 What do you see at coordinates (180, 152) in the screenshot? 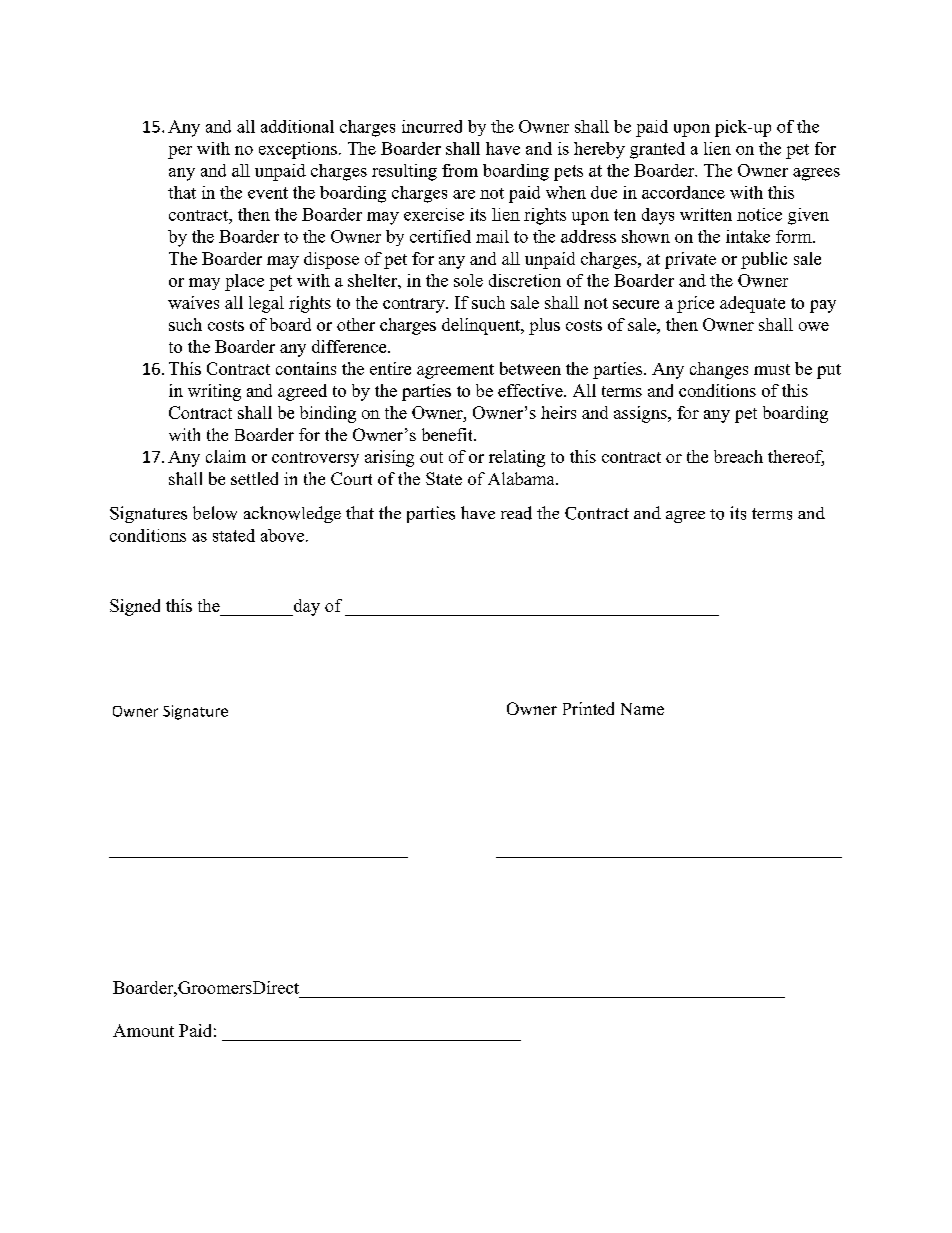
I see `per` at bounding box center [180, 152].
